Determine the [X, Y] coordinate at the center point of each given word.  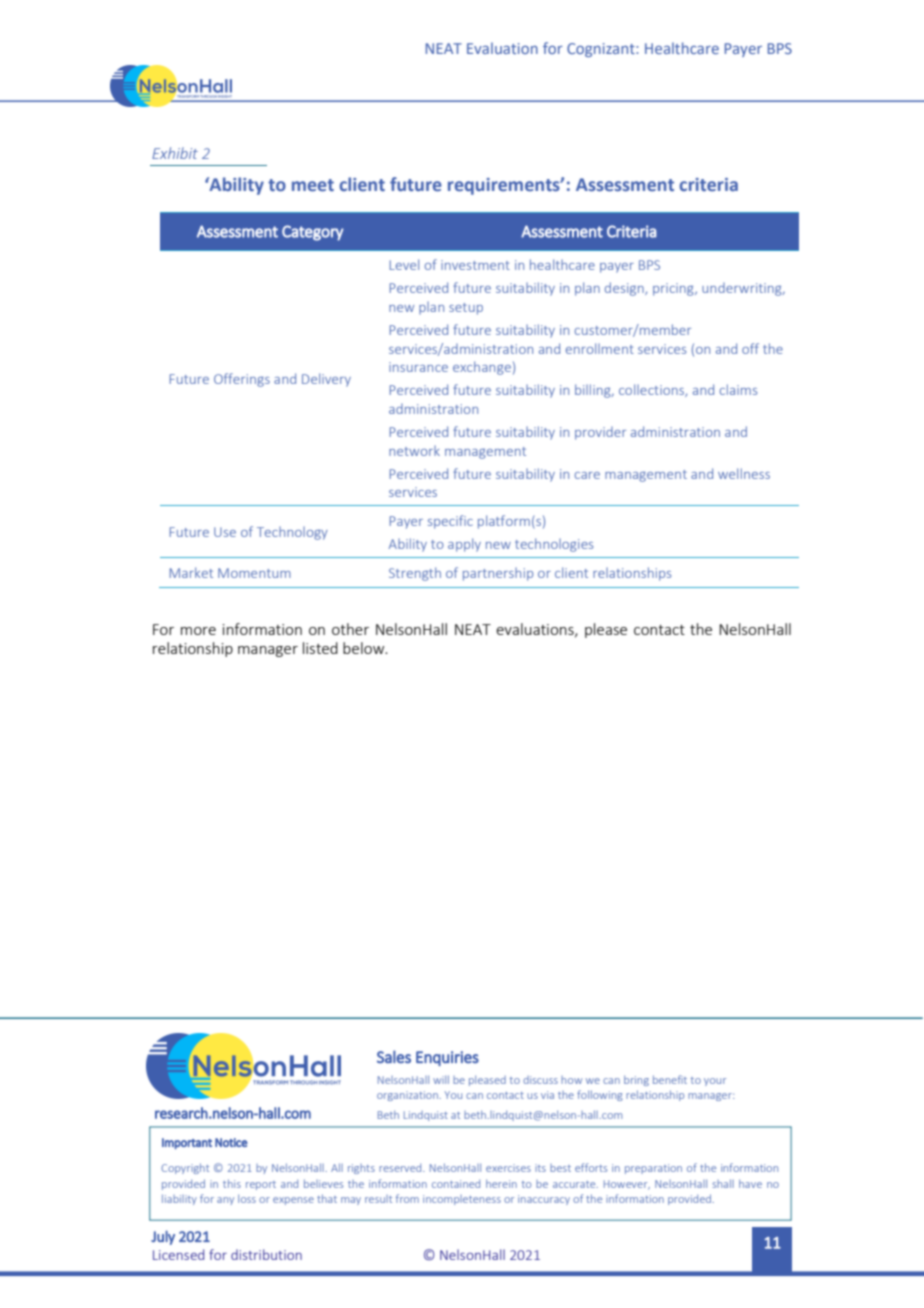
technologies [554, 545]
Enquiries [447, 1058]
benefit [670, 1079]
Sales [394, 1056]
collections [653, 390]
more [198, 631]
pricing [674, 289]
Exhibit [175, 153]
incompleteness [462, 1200]
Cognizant [602, 50]
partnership [498, 574]
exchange [482, 368]
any [225, 1201]
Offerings [242, 380]
